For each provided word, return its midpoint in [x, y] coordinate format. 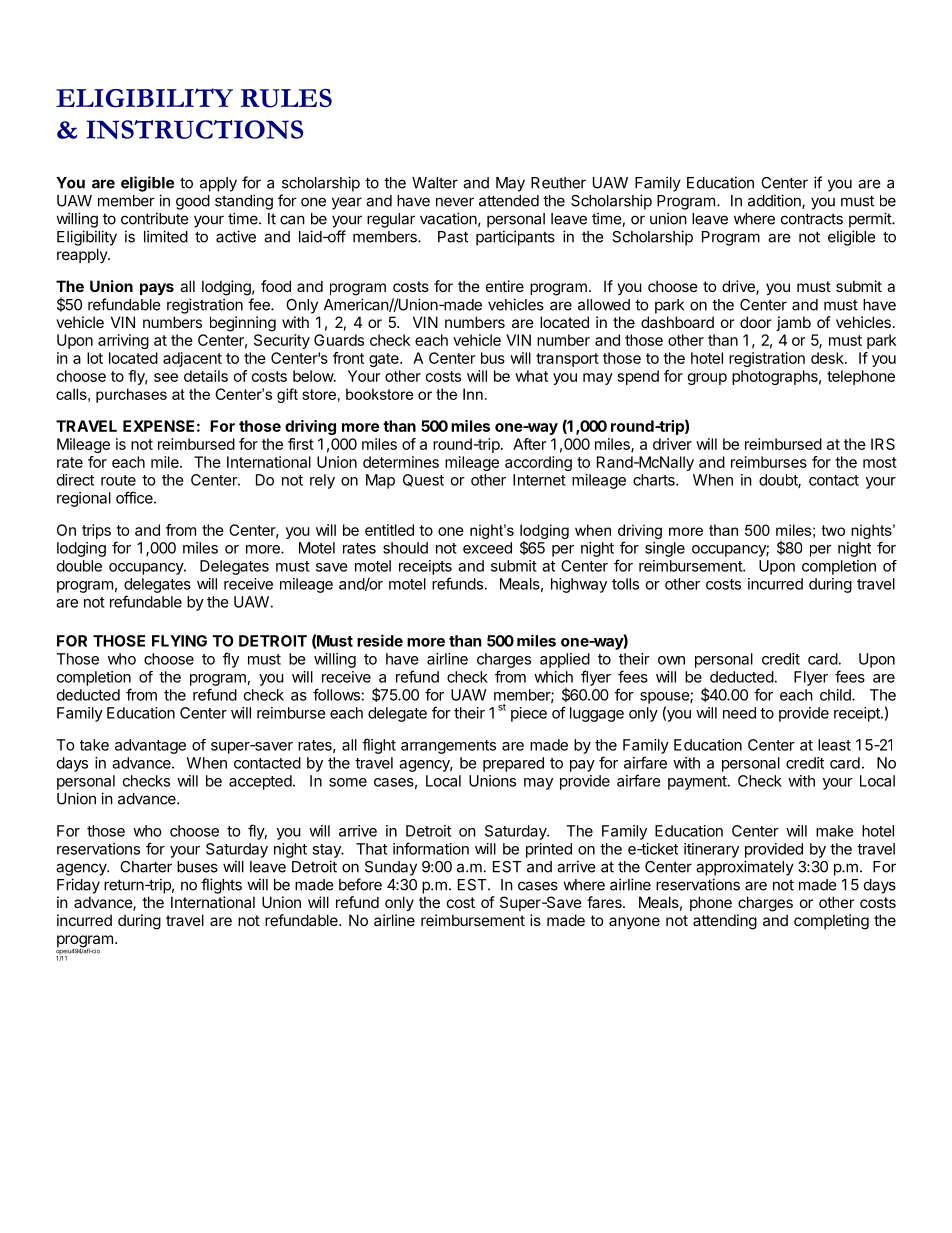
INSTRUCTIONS [194, 129]
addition [775, 201]
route [118, 480]
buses [197, 867]
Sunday [391, 868]
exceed [487, 548]
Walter [435, 183]
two [833, 530]
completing [831, 922]
